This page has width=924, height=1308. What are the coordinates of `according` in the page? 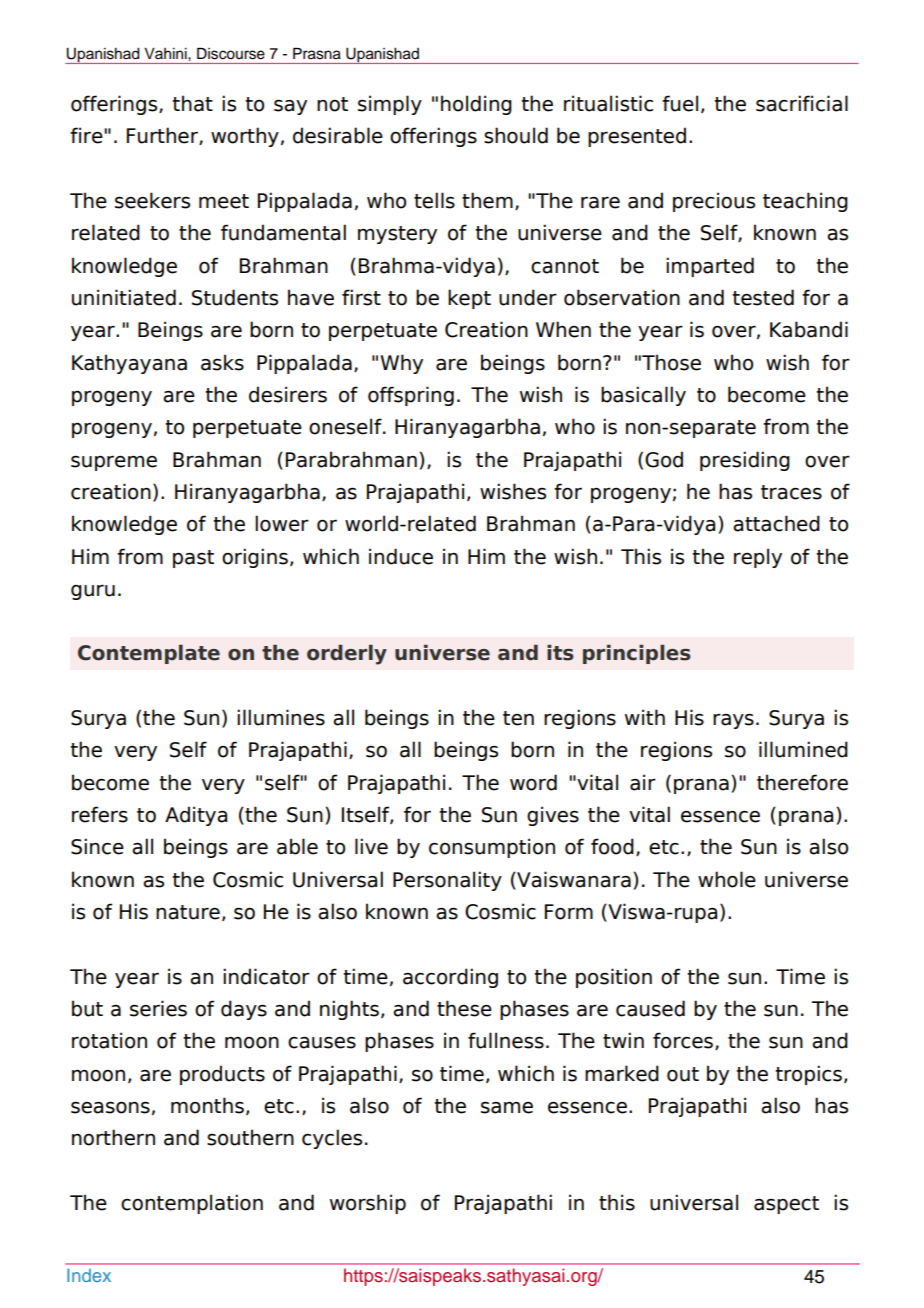 It's located at (450, 978).
